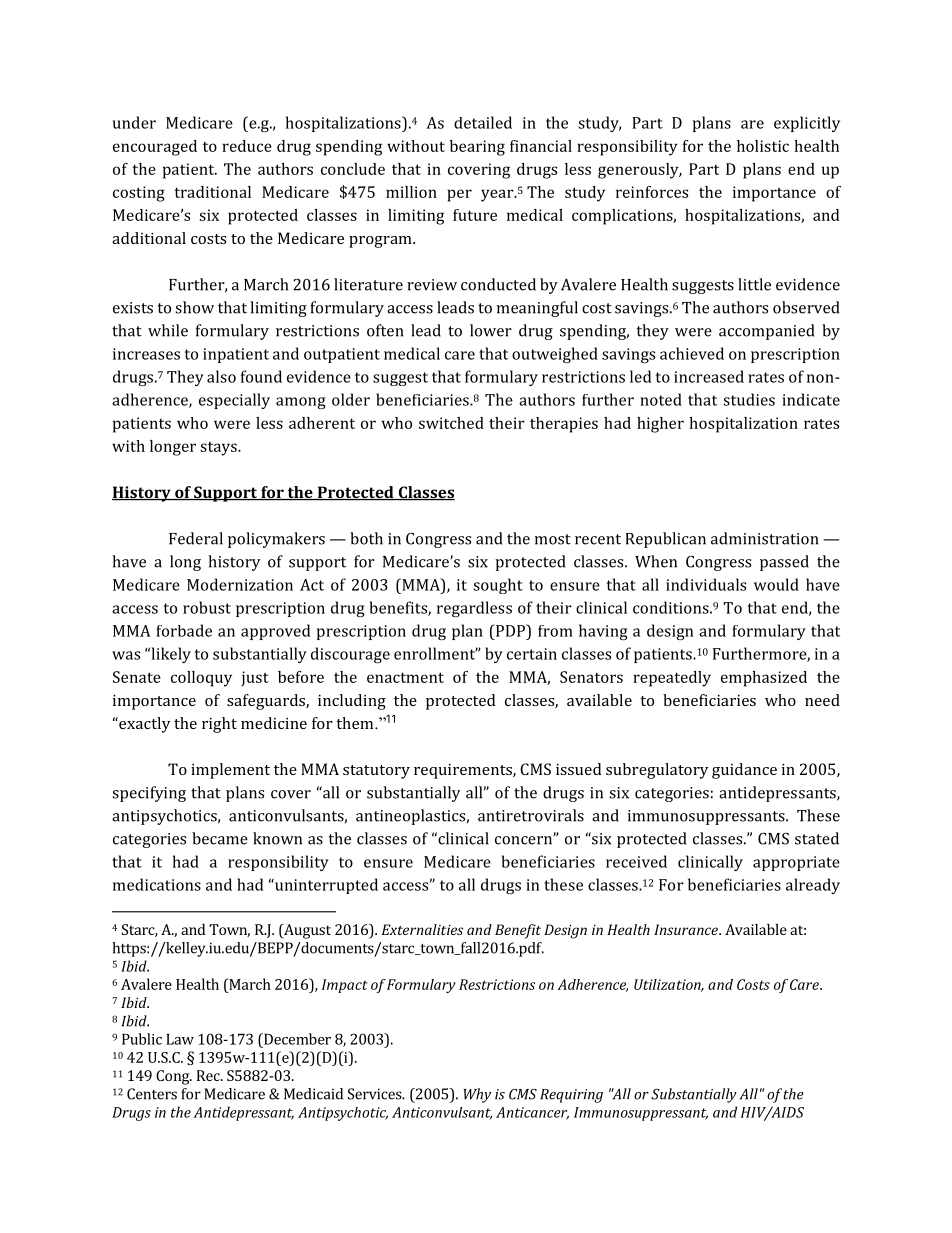 This image has height=1233, width=952. Describe the element at coordinates (706, 584) in the image. I see `individuals` at that location.
